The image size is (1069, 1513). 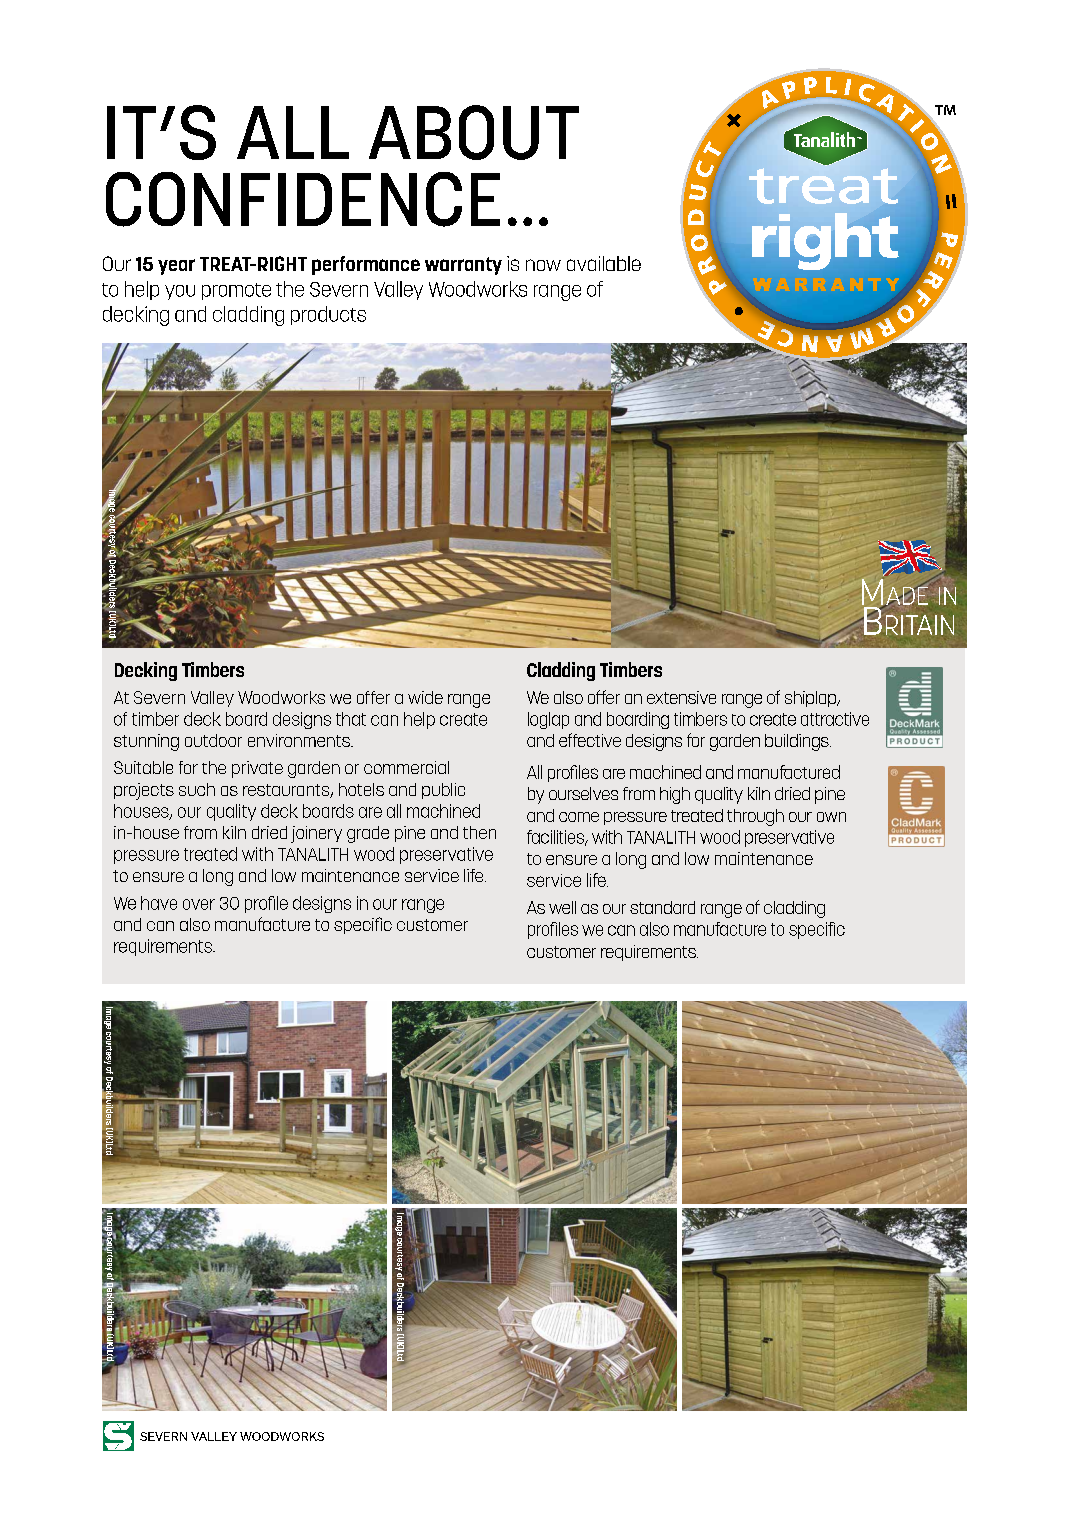 I want to click on wide, so click(x=425, y=697).
